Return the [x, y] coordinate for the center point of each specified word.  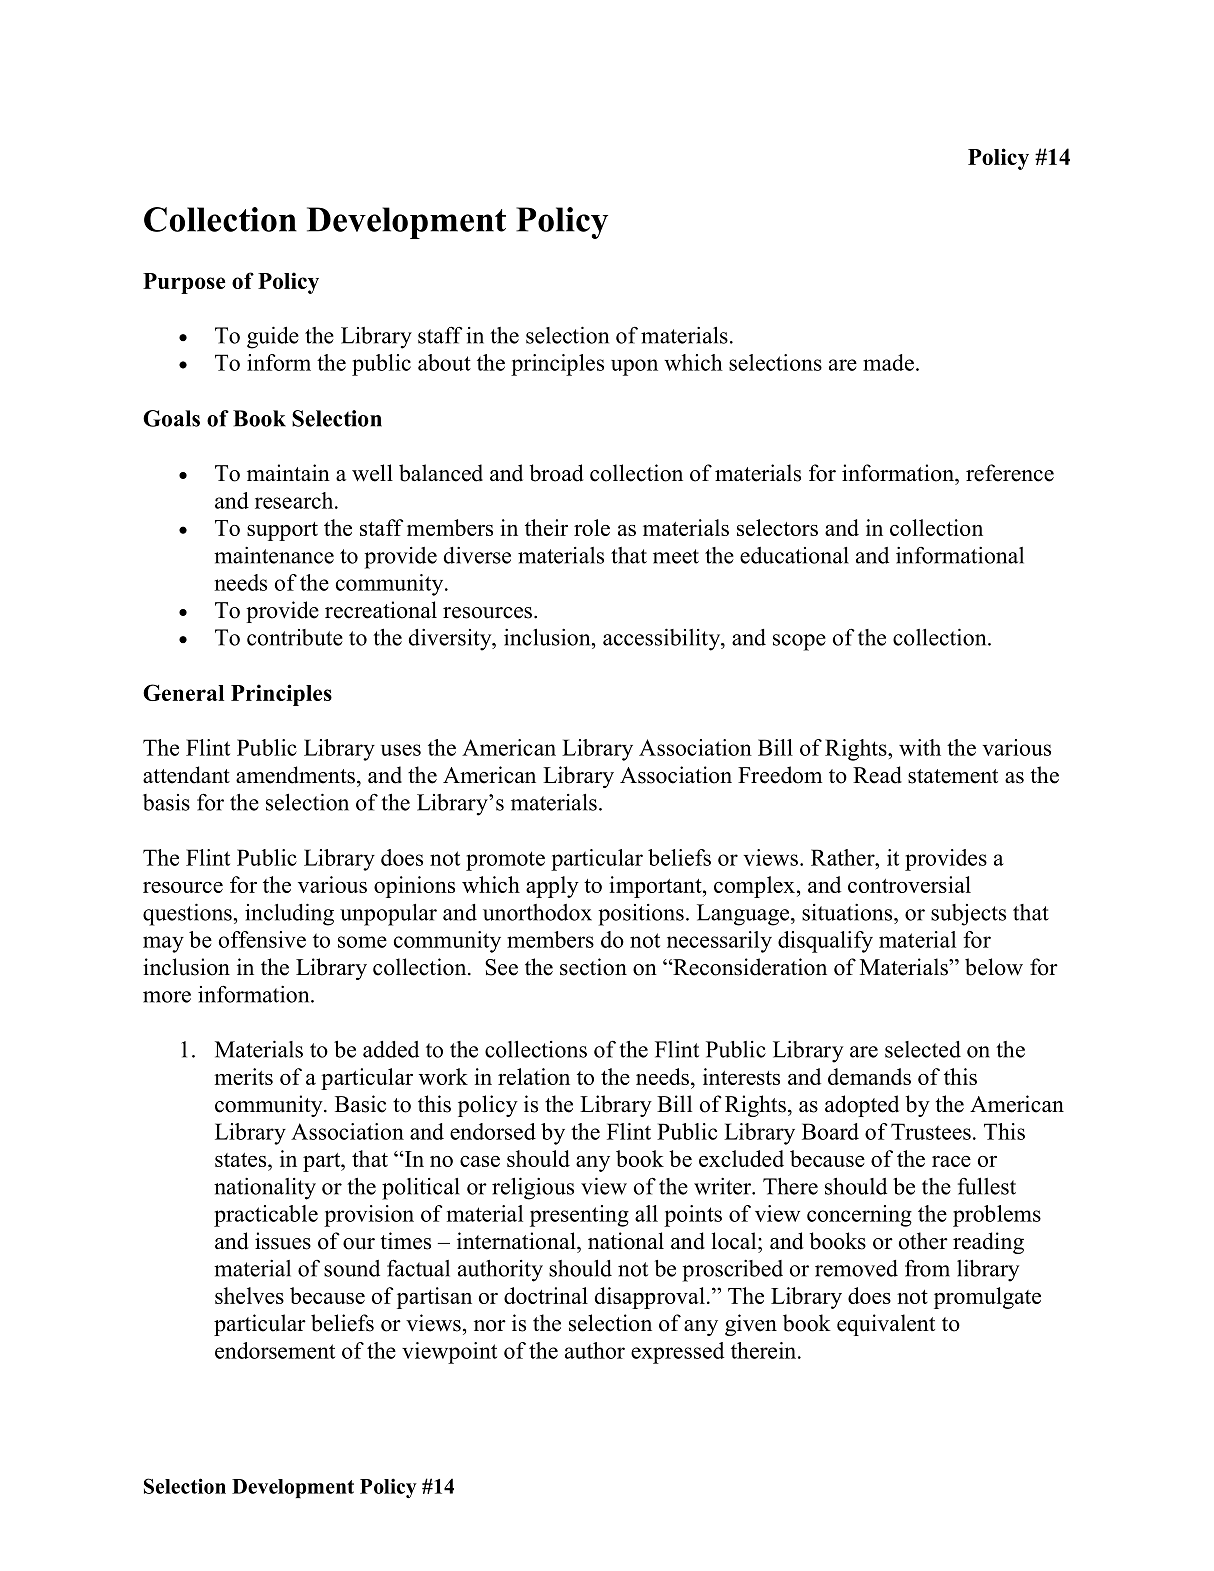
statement [953, 776]
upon [634, 367]
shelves [249, 1295]
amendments [295, 775]
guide [273, 337]
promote [505, 861]
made [888, 362]
